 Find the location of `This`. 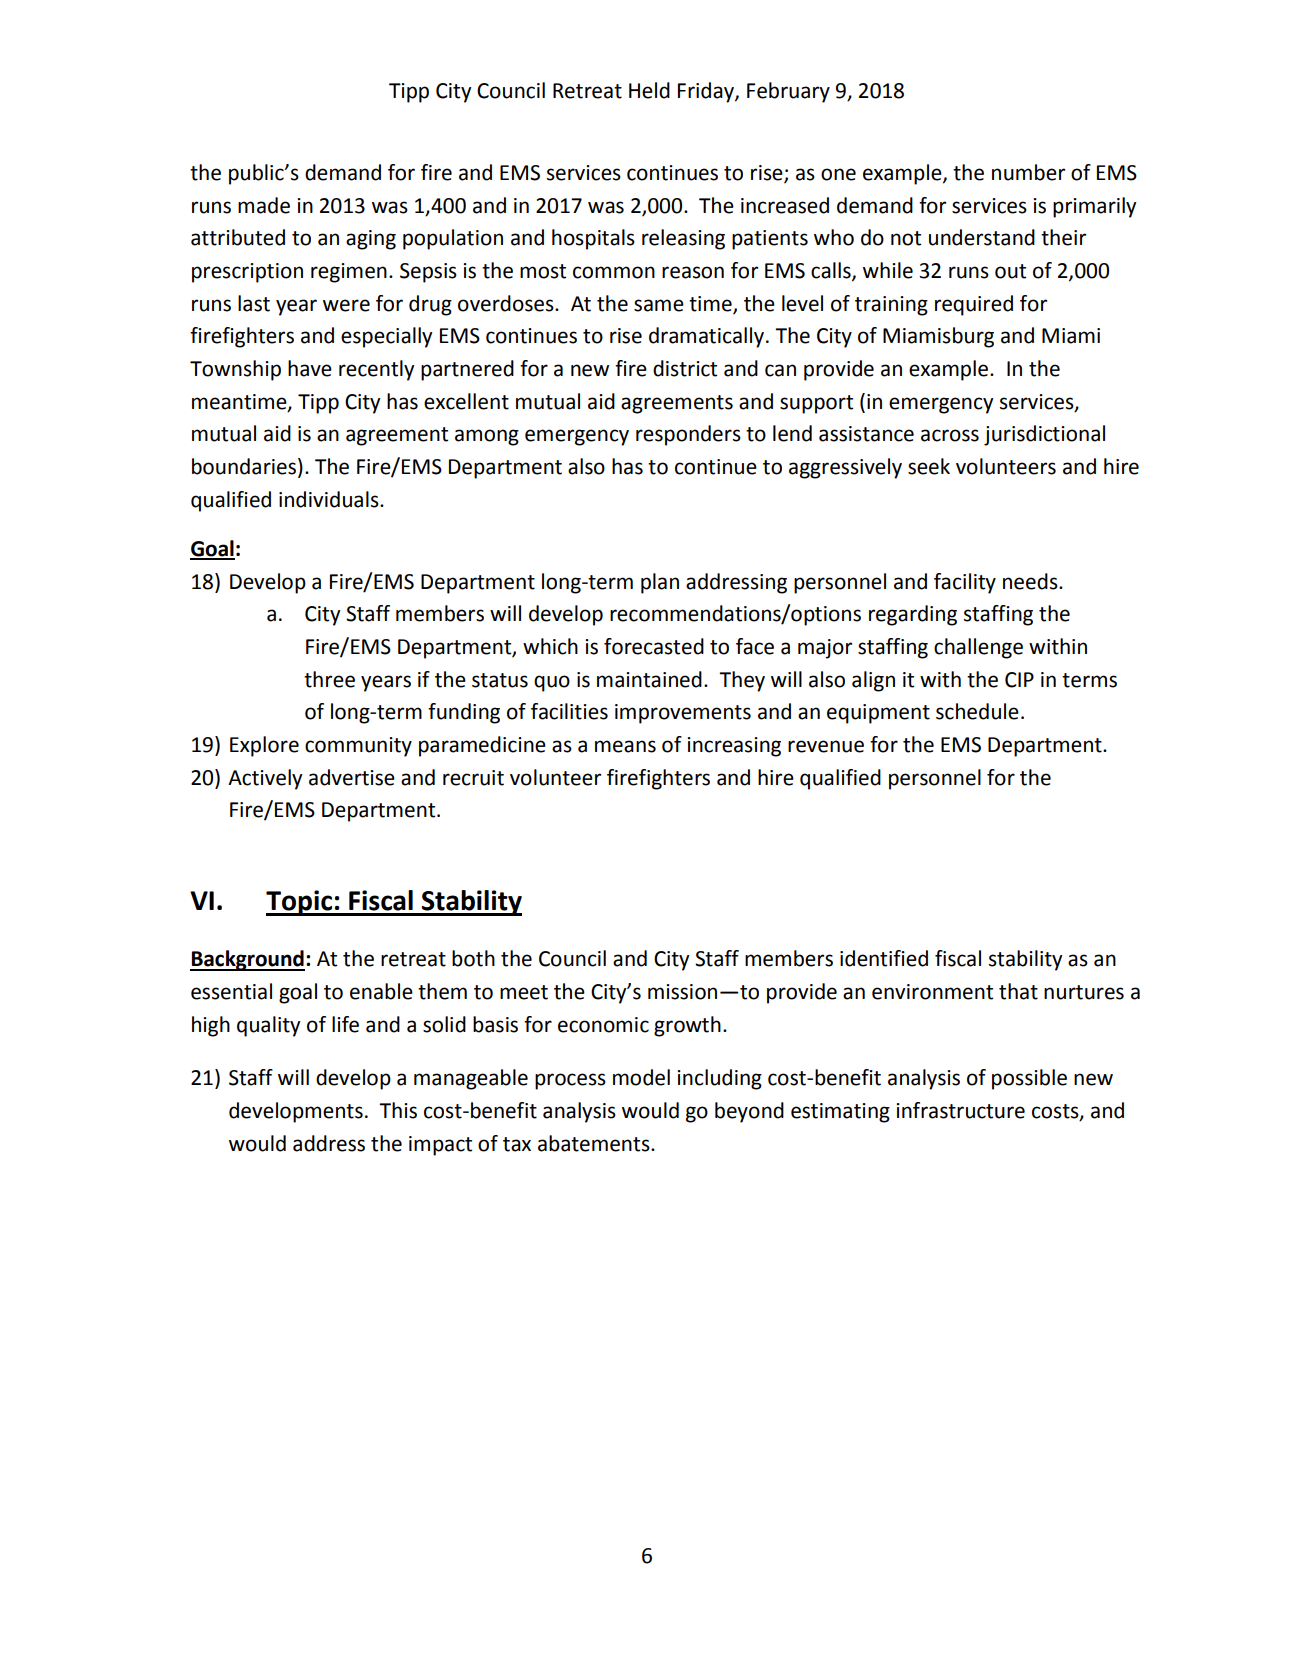

This is located at coordinates (398, 1110).
